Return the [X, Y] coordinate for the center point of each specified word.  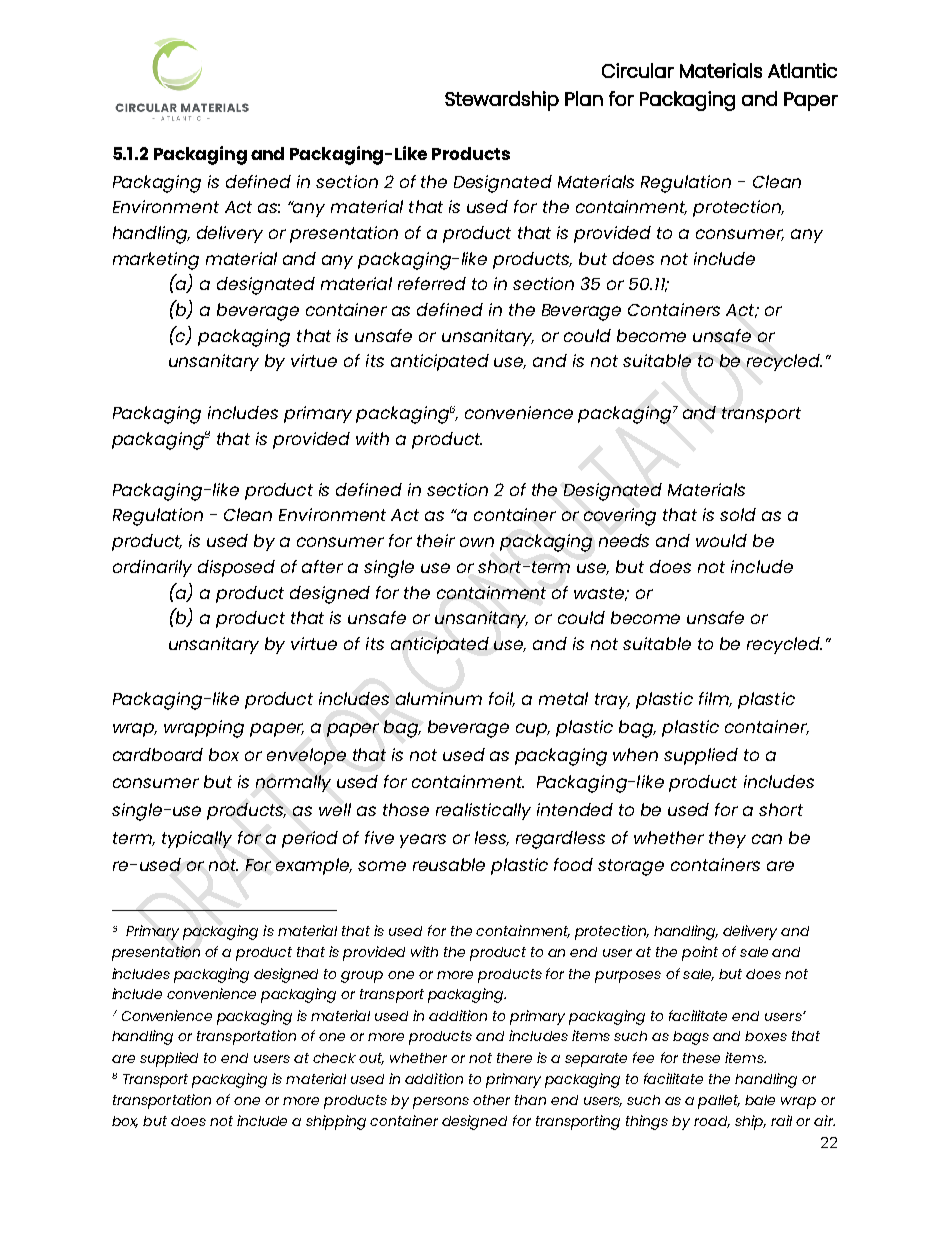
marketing [156, 261]
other [491, 1100]
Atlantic [802, 70]
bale [760, 1100]
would [721, 540]
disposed [236, 568]
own [477, 542]
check [334, 1058]
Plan [584, 98]
